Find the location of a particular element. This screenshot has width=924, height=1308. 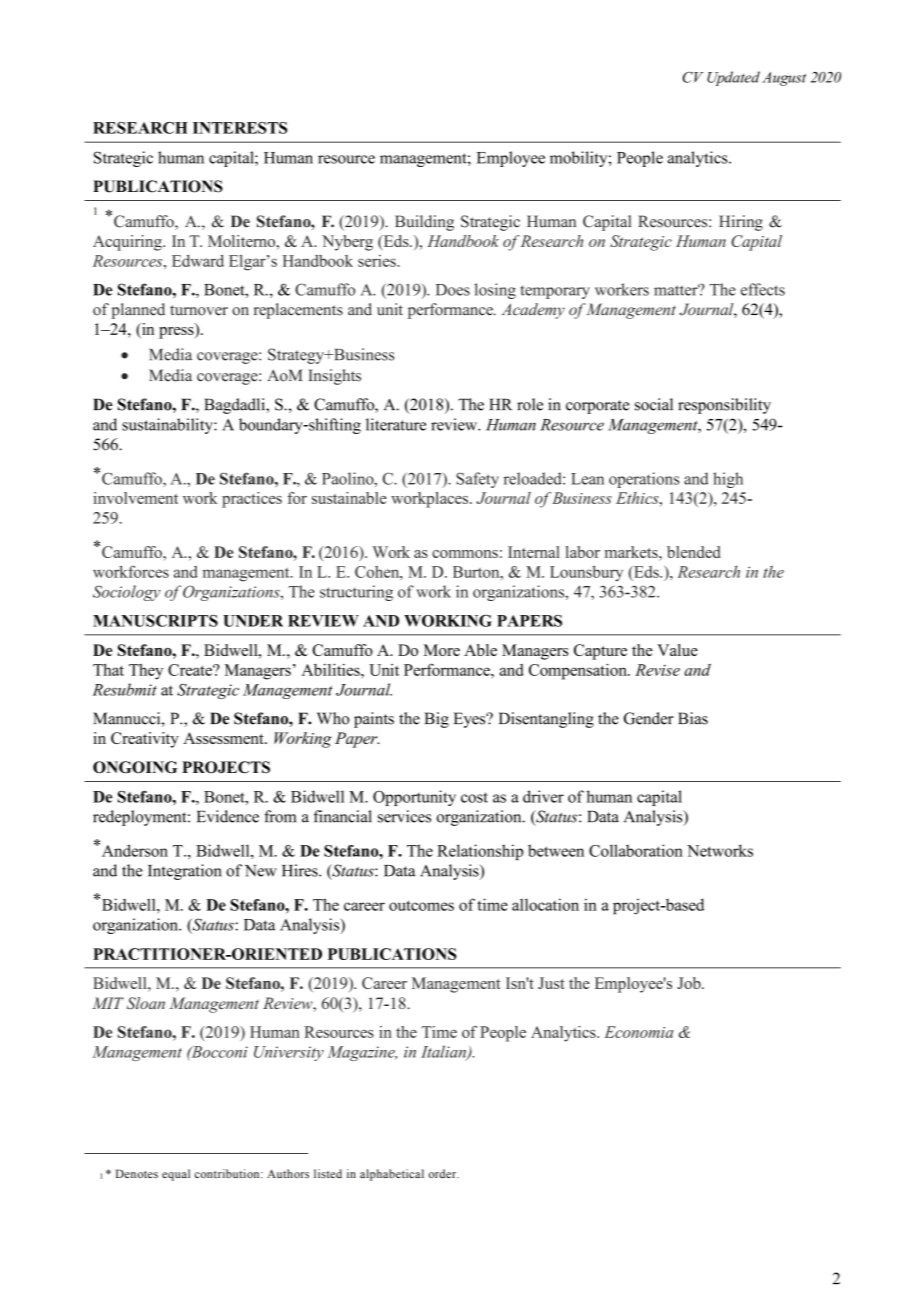

Safety is located at coordinates (477, 480).
